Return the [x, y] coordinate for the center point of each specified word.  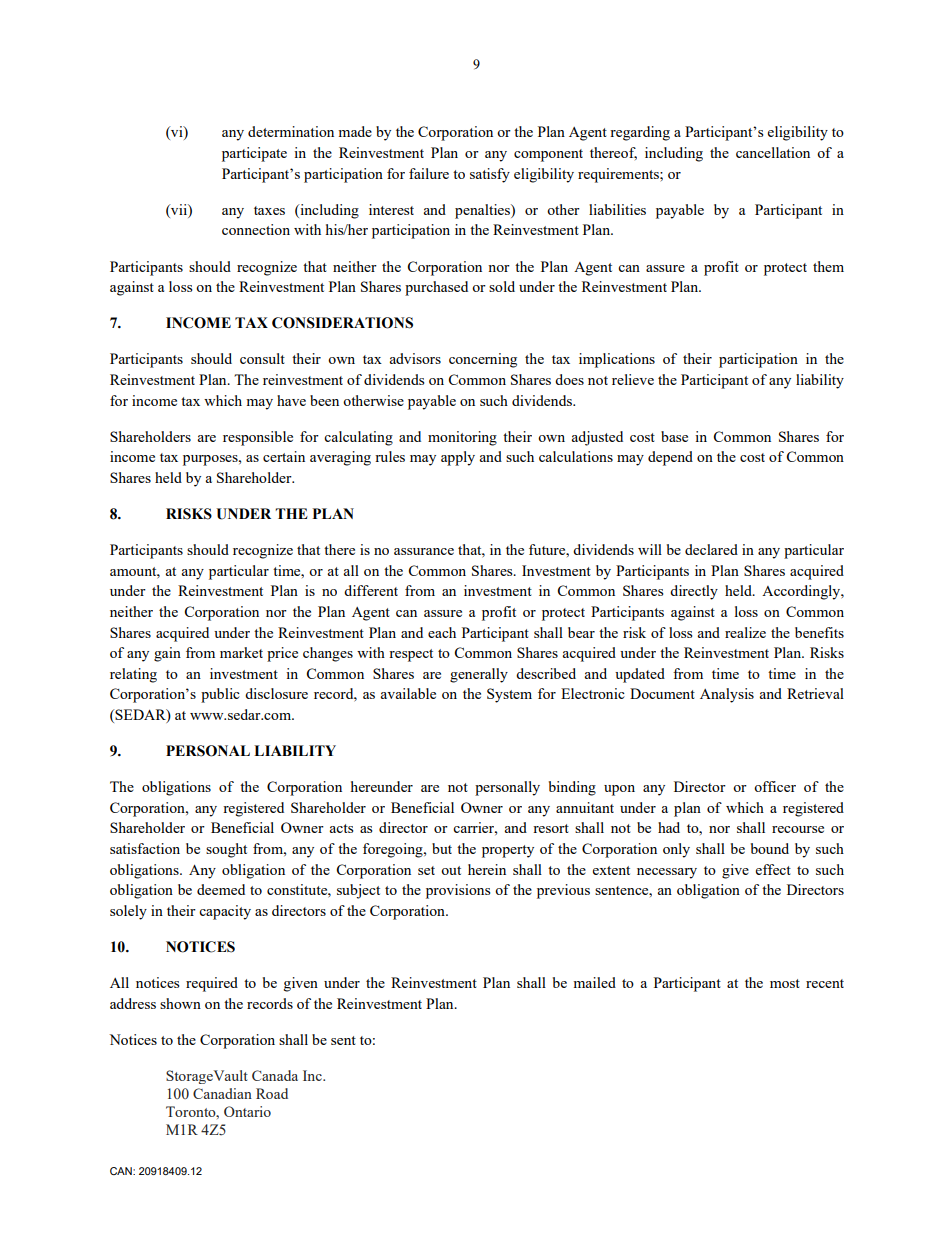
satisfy [490, 175]
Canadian [222, 1093]
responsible [258, 438]
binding [572, 788]
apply [458, 458]
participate [254, 154]
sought [226, 850]
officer [775, 786]
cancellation [773, 152]
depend [670, 458]
